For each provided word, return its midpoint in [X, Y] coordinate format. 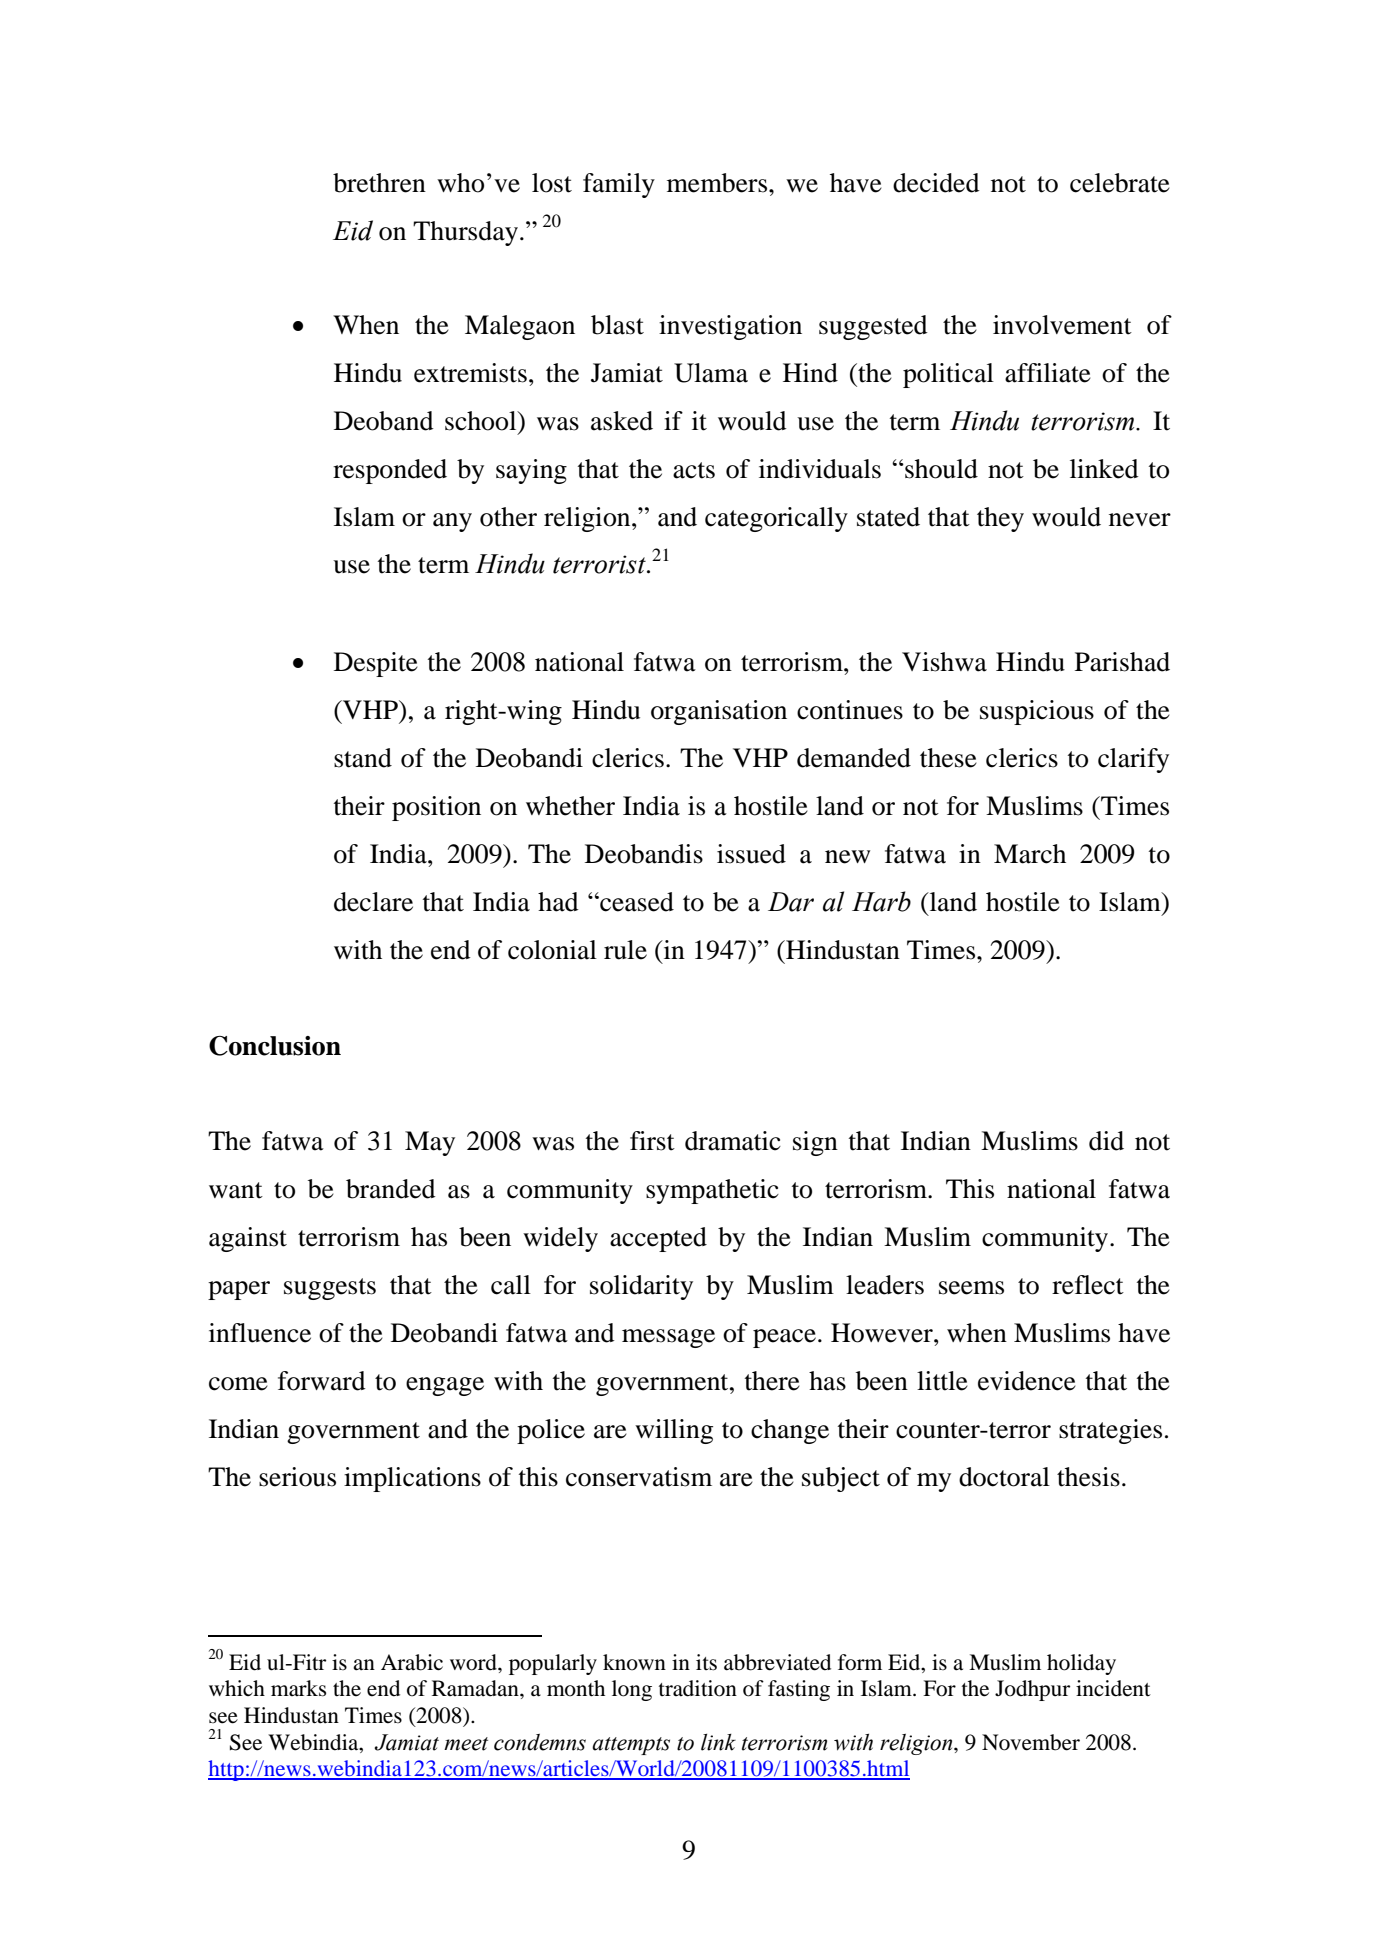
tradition [698, 1688]
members [718, 183]
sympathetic [712, 1191]
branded [391, 1189]
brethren [379, 183]
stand [363, 758]
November [1031, 1742]
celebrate [1120, 183]
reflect [1088, 1285]
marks [298, 1688]
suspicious [1037, 712]
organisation [719, 712]
